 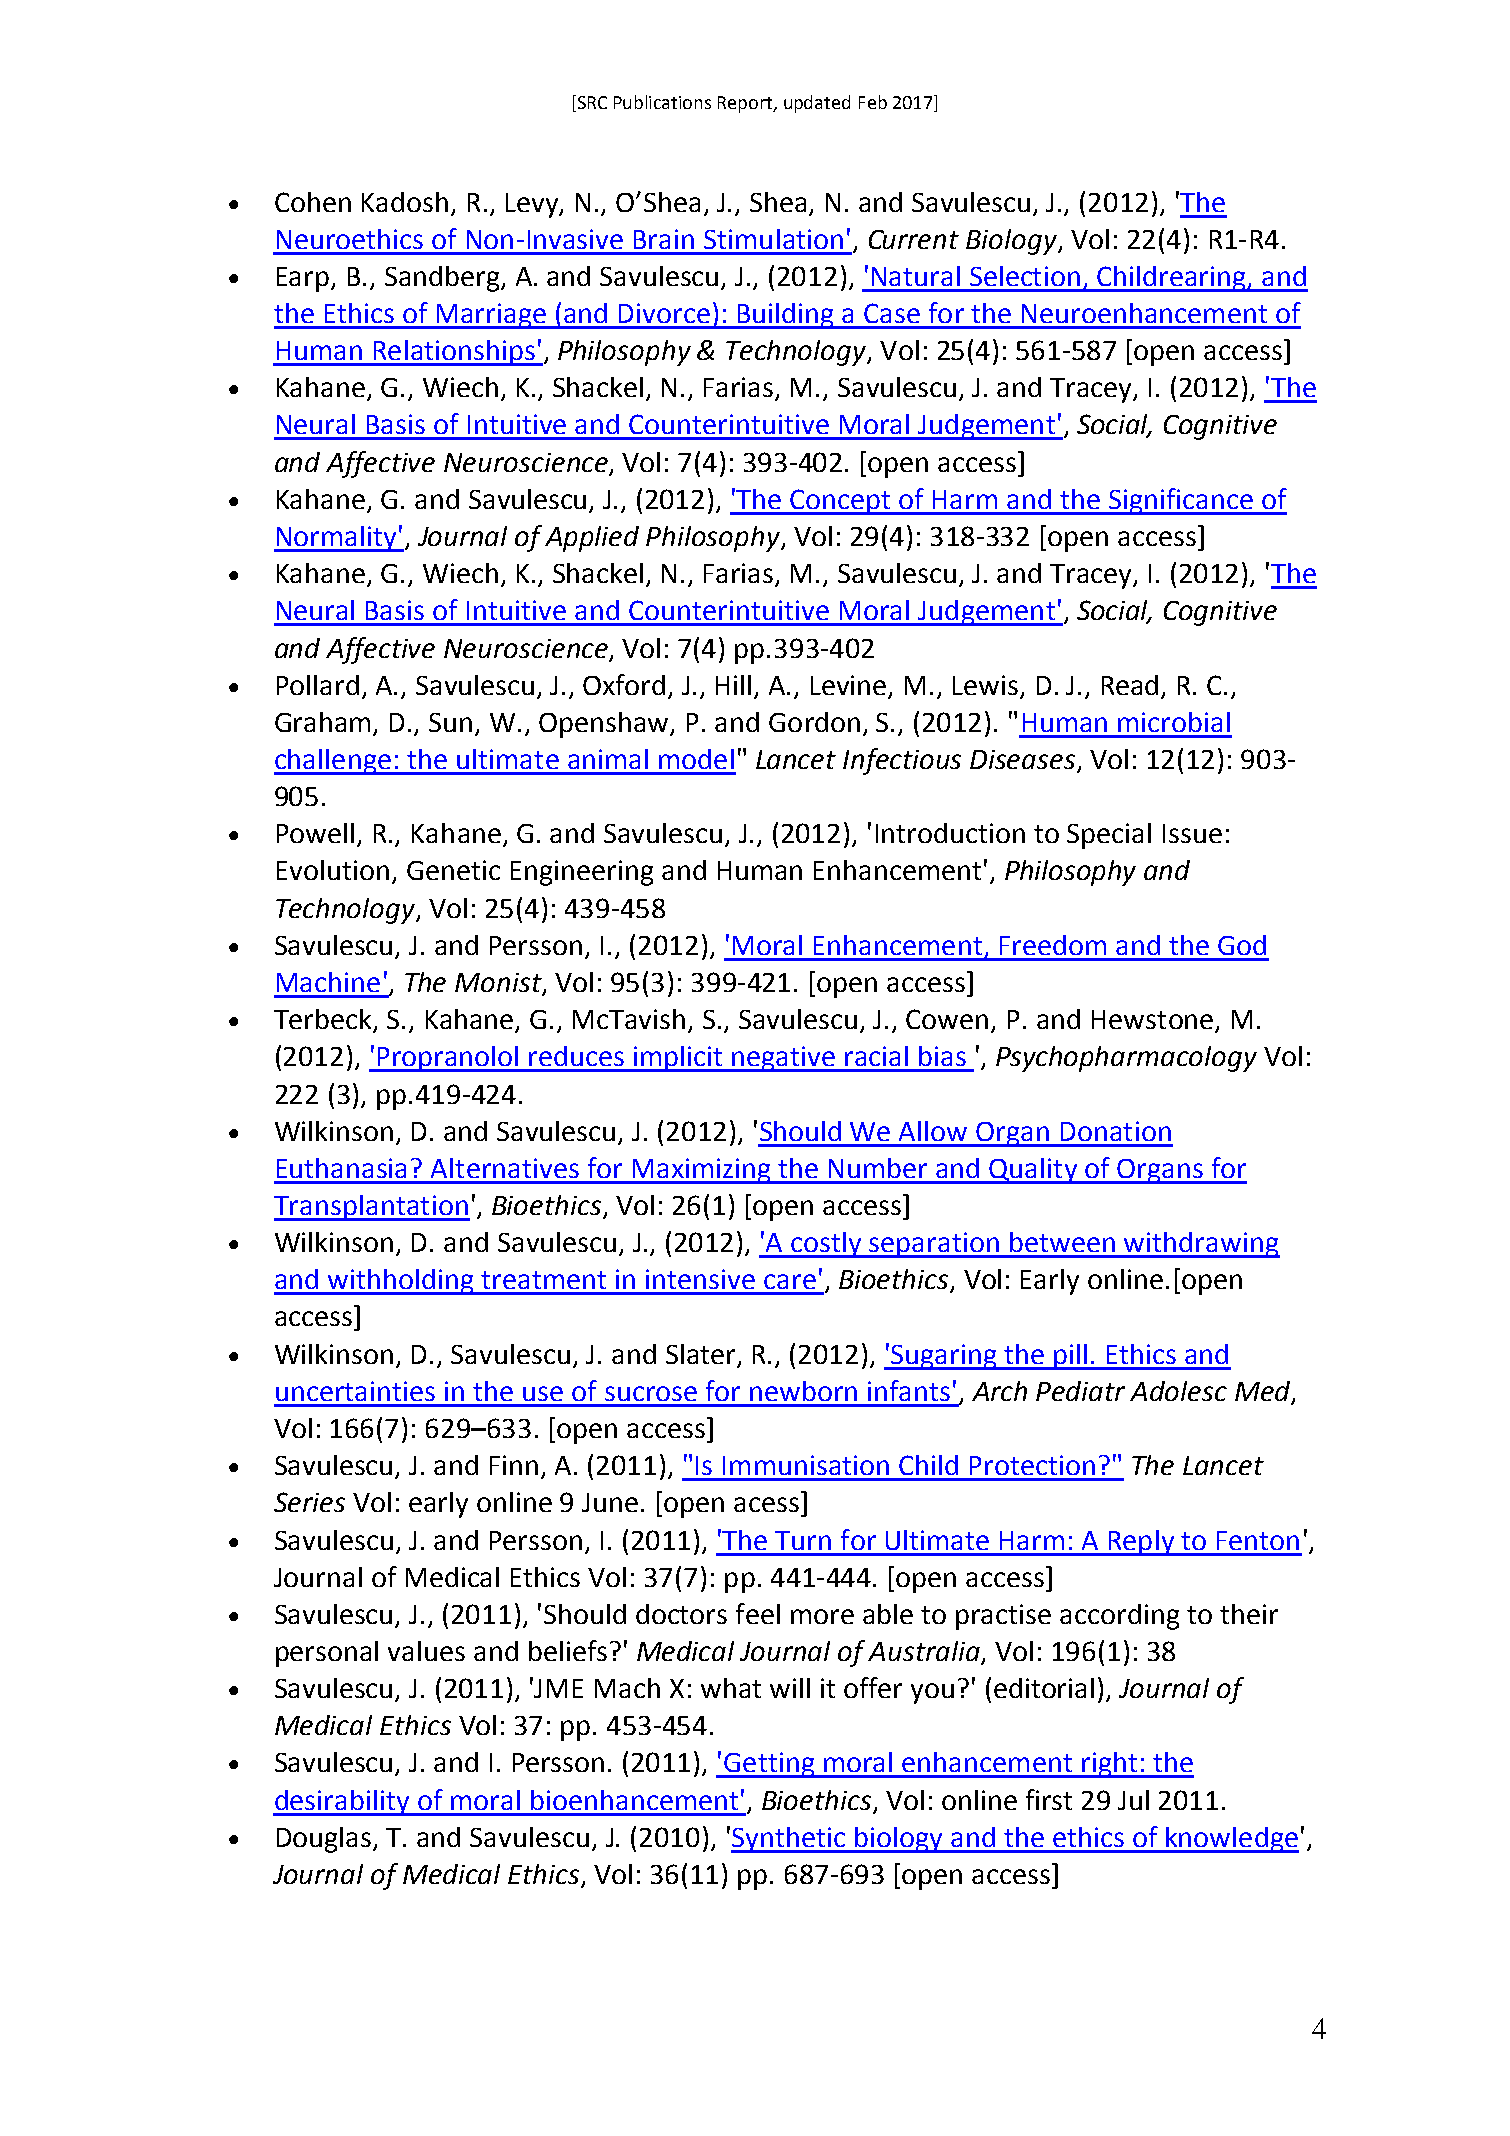 I want to click on Report, so click(x=746, y=104).
